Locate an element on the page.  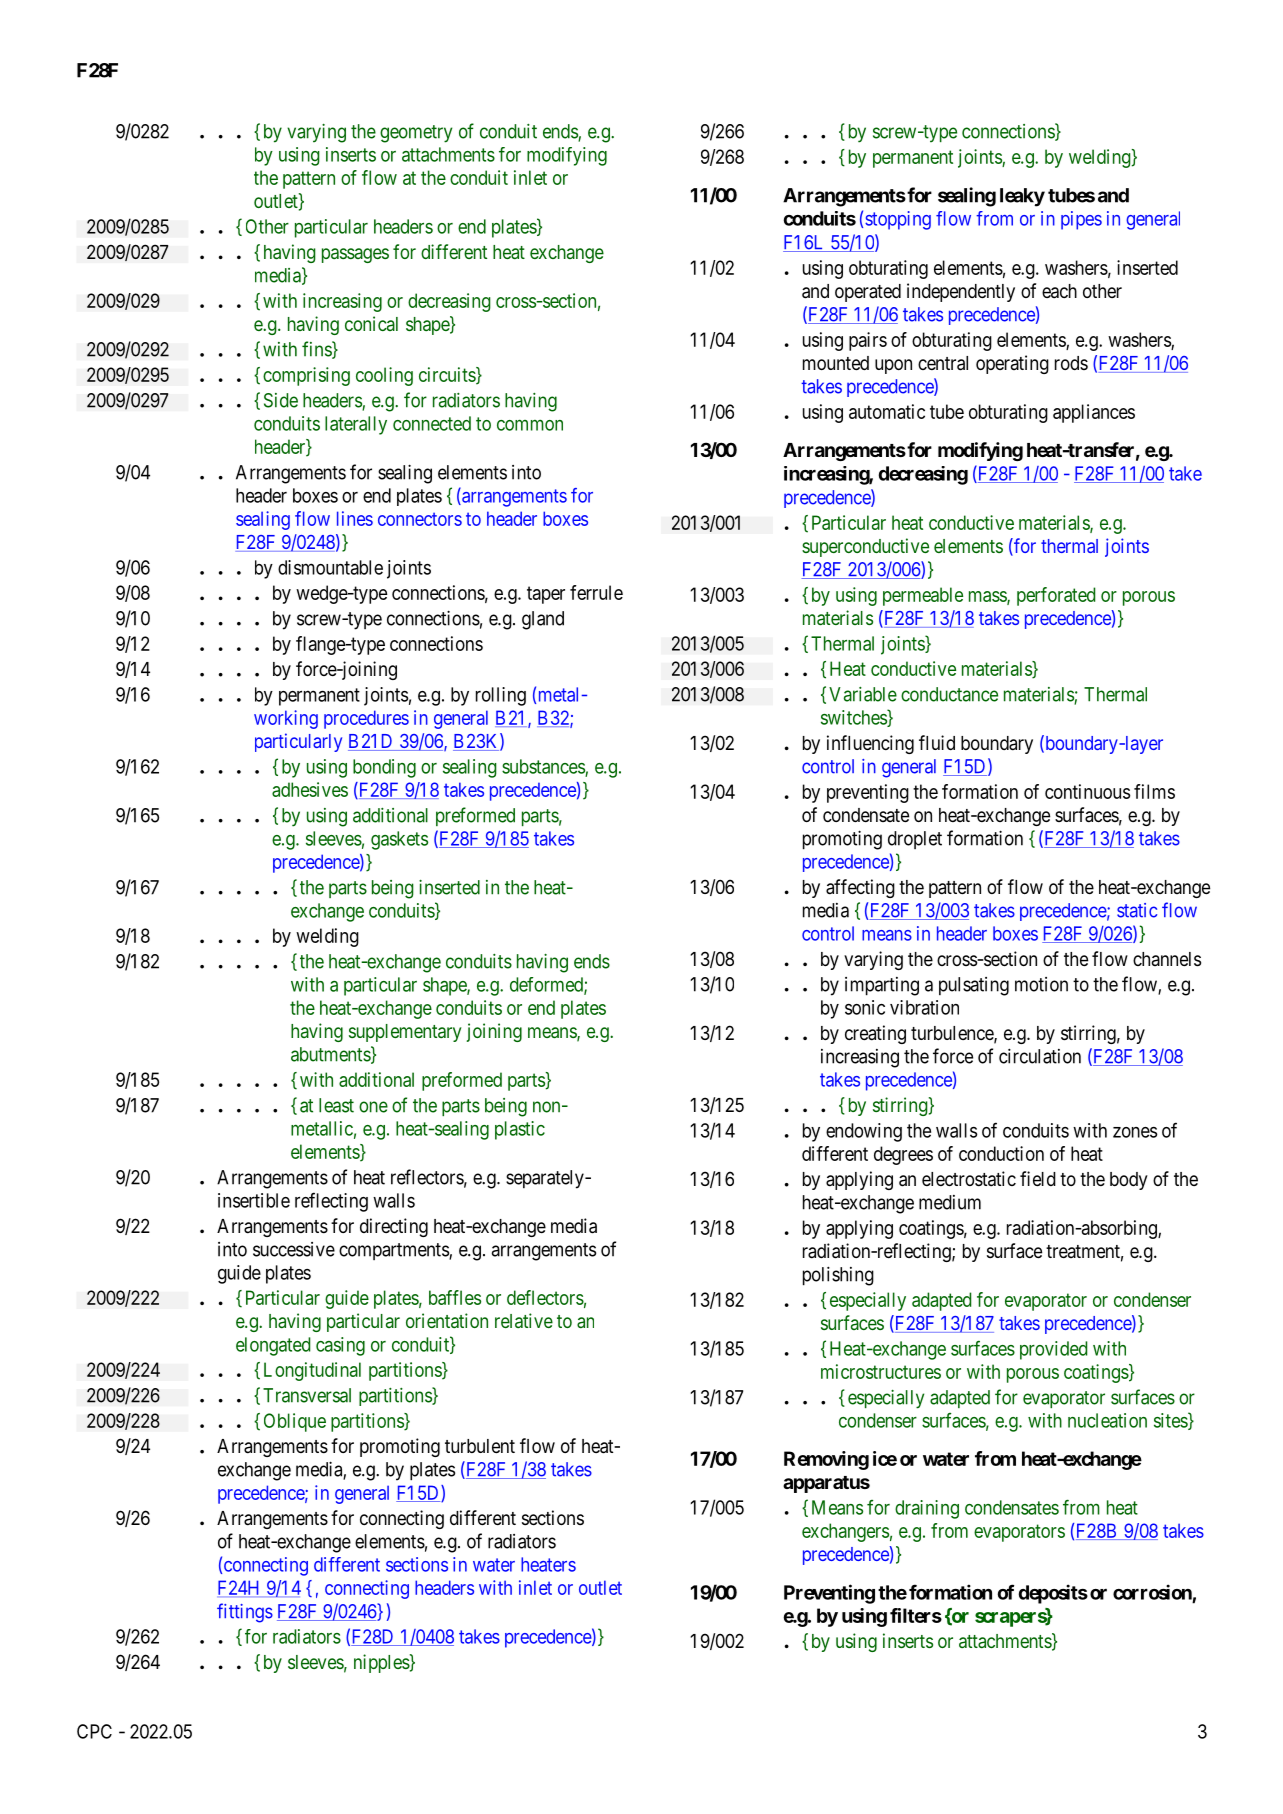
passages is located at coordinates (355, 255).
